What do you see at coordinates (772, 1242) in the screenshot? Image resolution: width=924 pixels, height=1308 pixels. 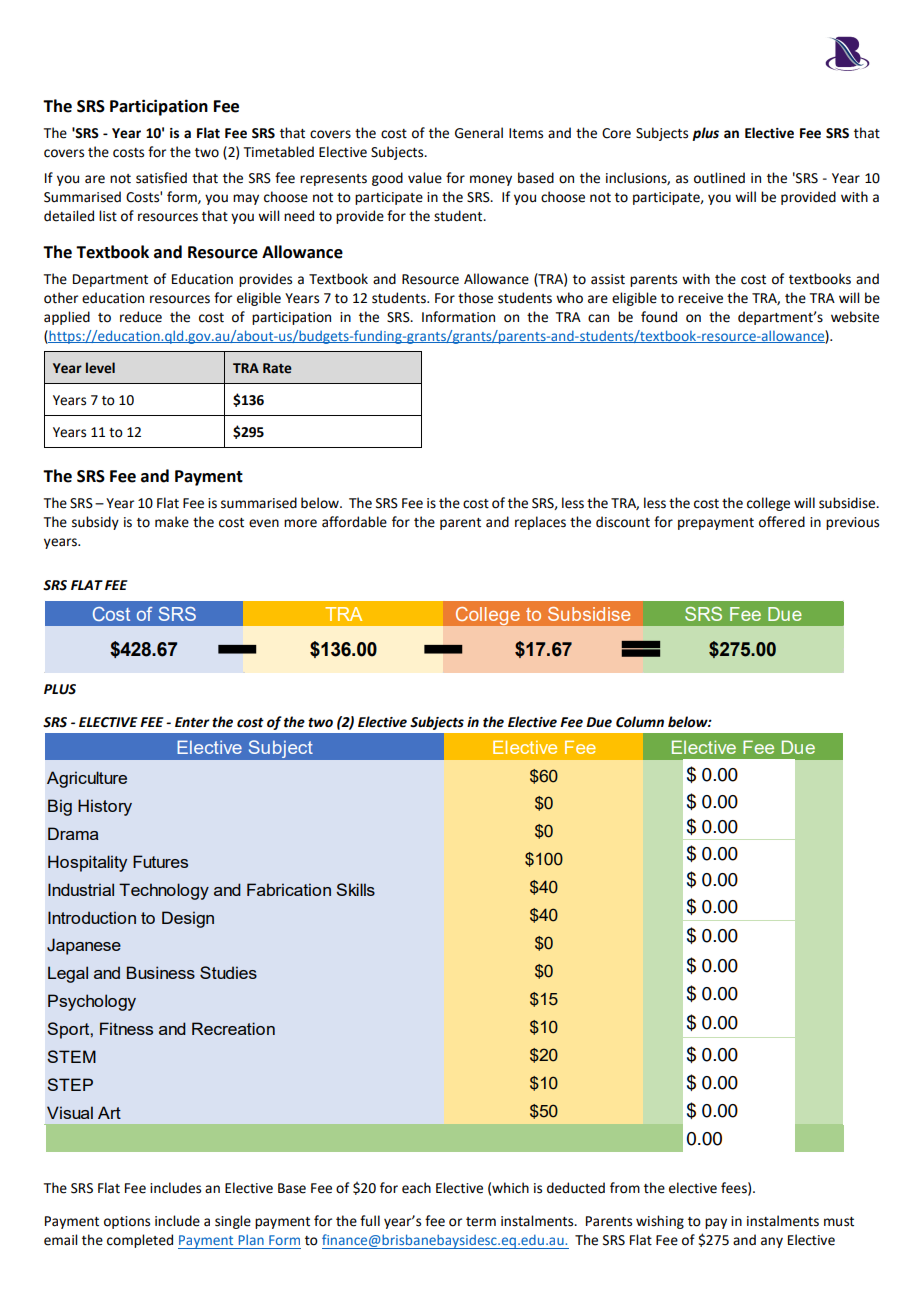 I see `any` at bounding box center [772, 1242].
